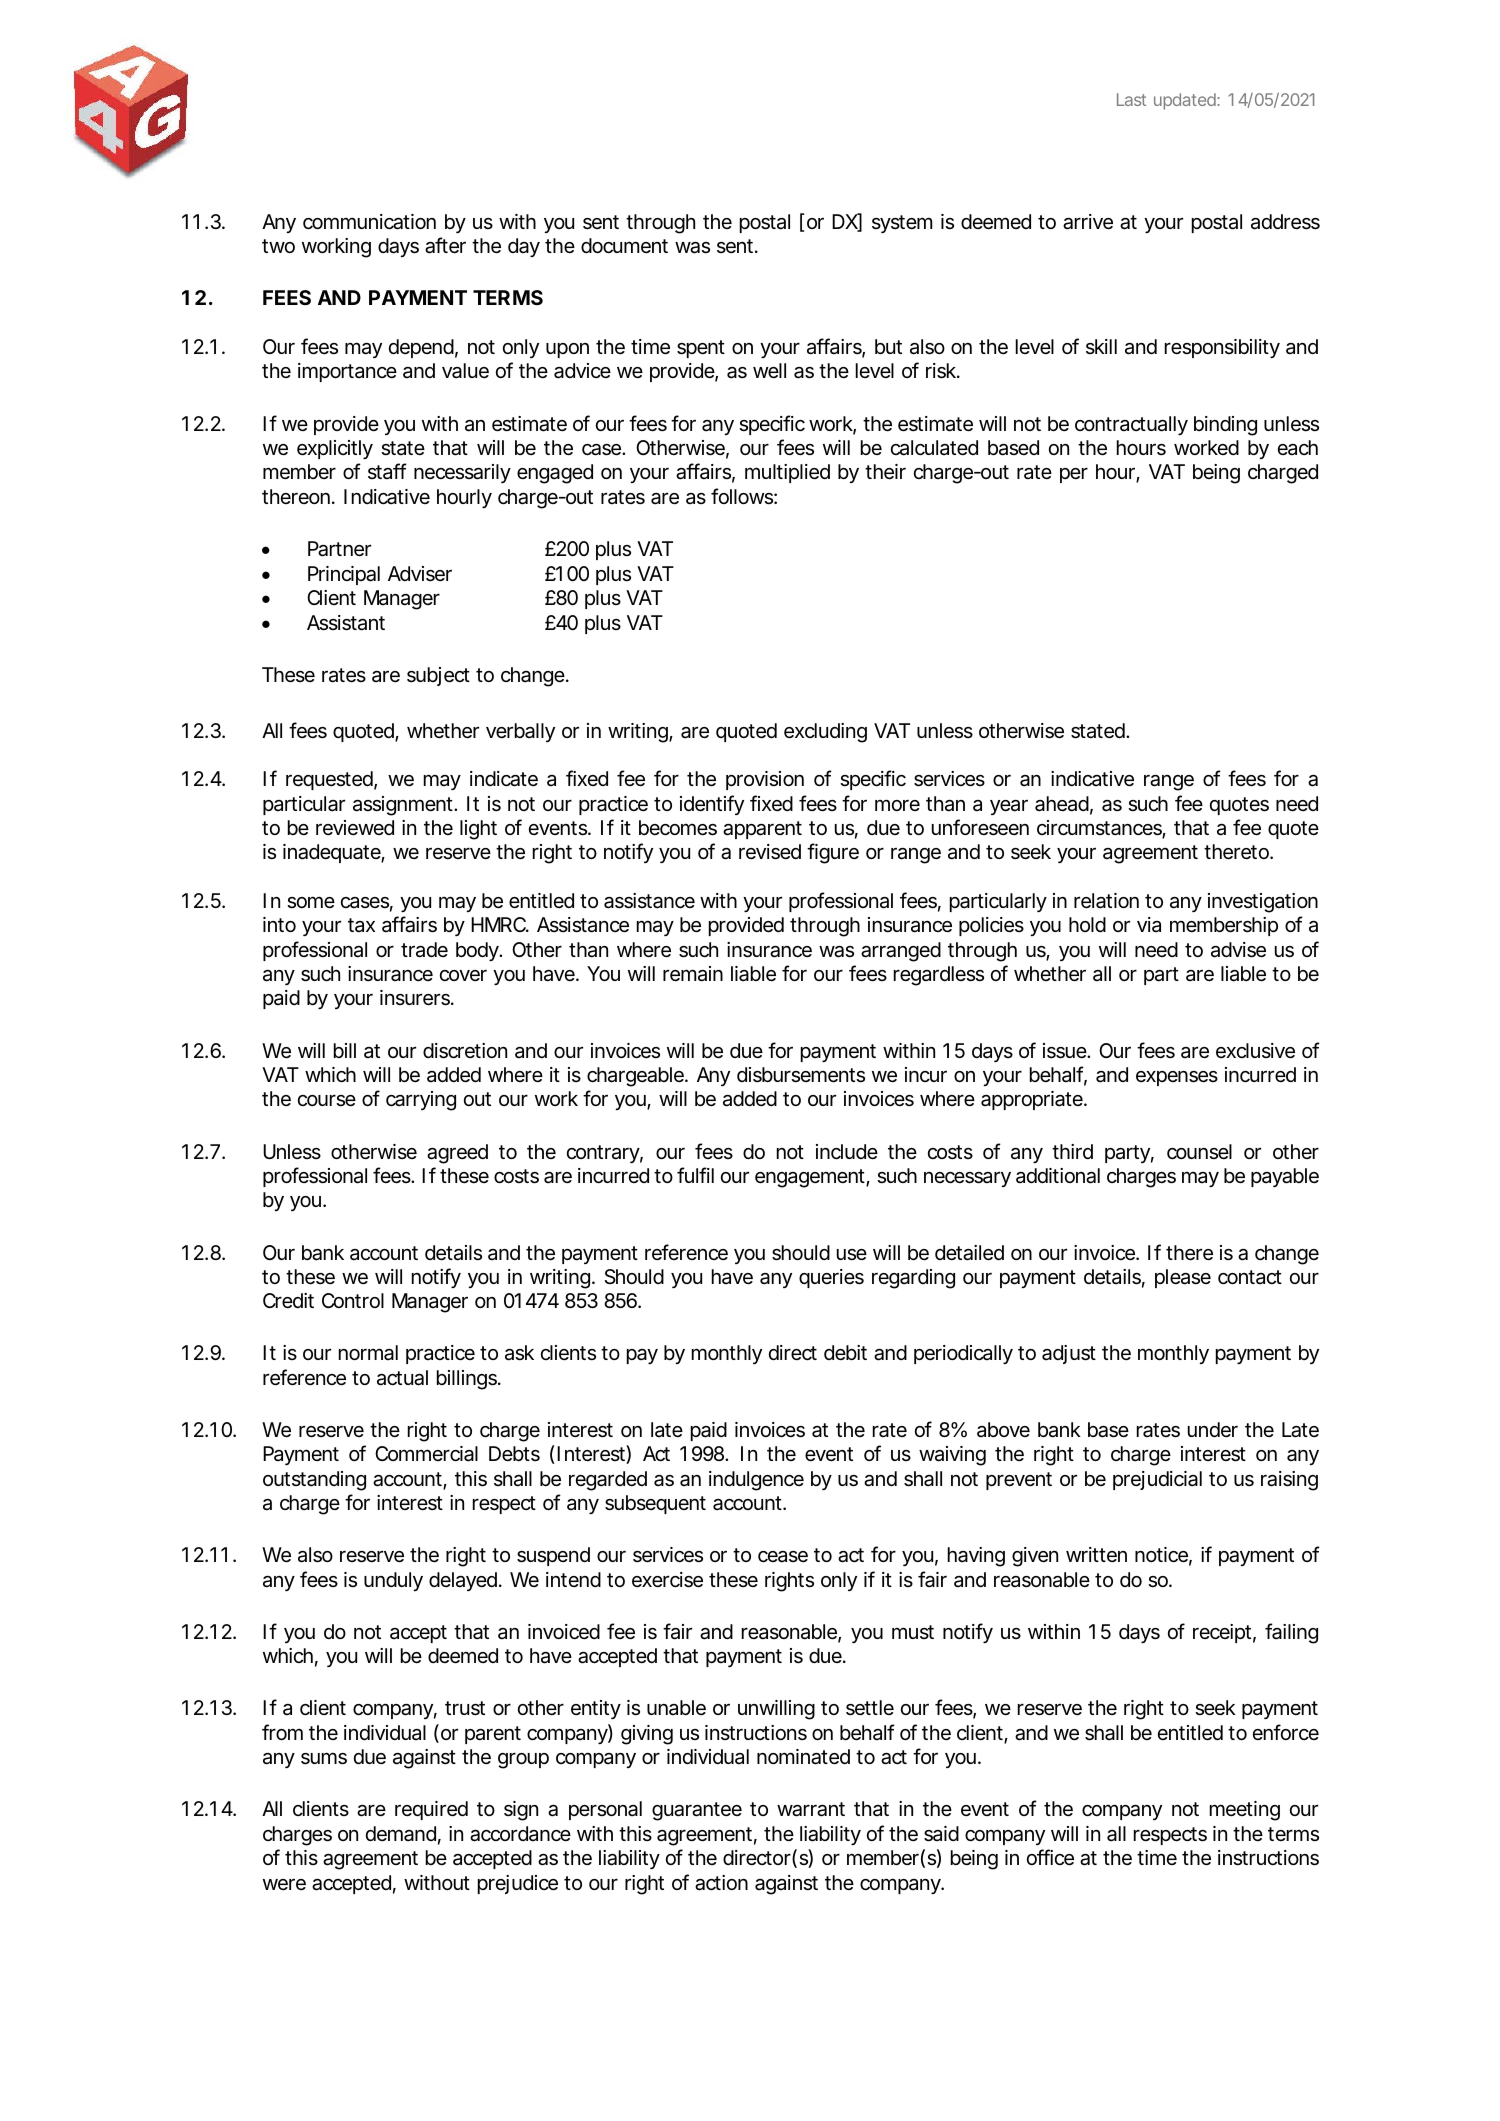 This screenshot has width=1500, height=2121. I want to click on demand, so click(401, 1834).
